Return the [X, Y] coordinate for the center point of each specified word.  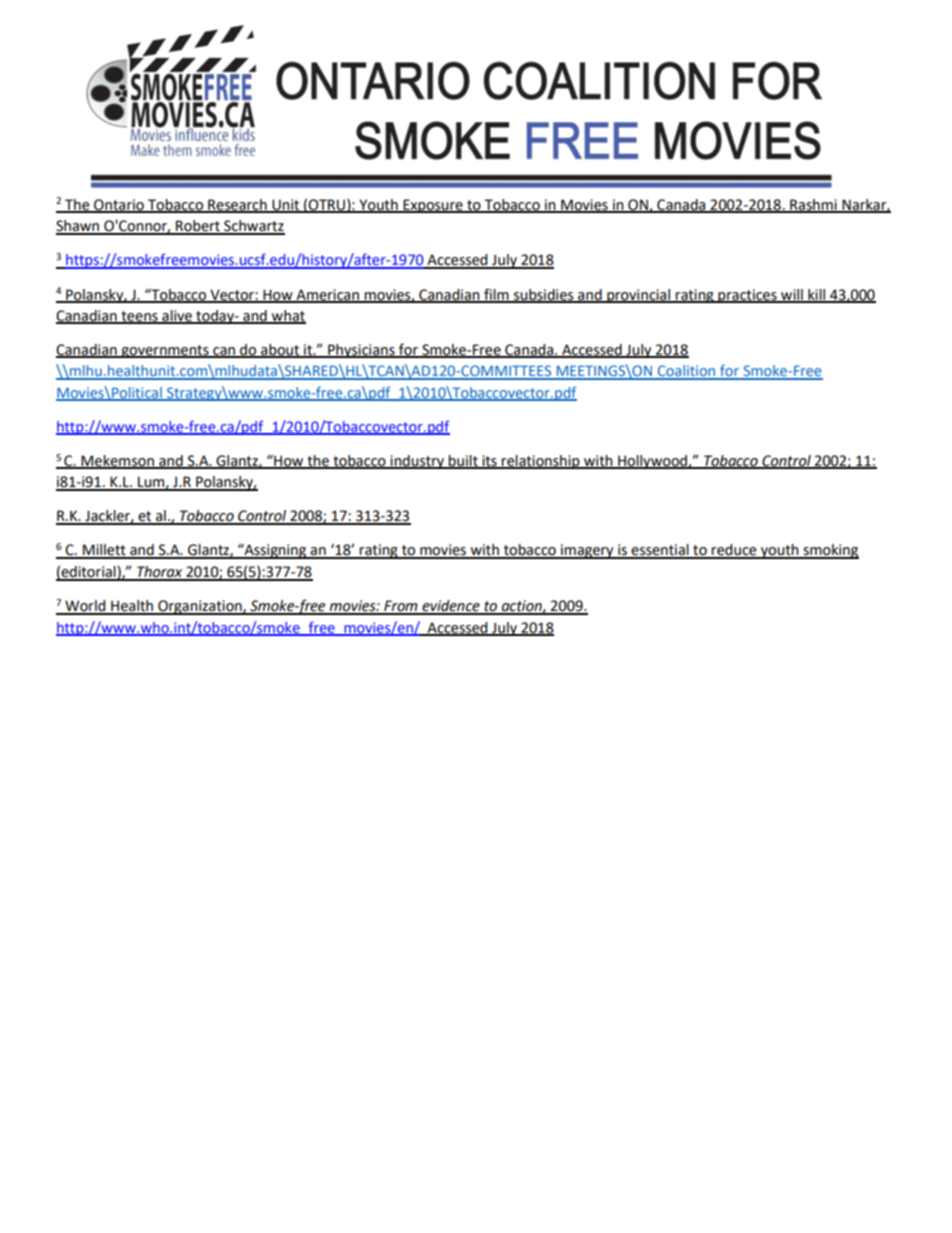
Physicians [361, 351]
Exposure [433, 206]
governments [165, 351]
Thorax [160, 573]
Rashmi [813, 205]
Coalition [686, 372]
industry [417, 462]
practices [747, 296]
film [496, 295]
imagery [587, 551]
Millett [104, 551]
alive [177, 317]
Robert [198, 227]
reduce [734, 551]
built [463, 462]
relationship [541, 462]
